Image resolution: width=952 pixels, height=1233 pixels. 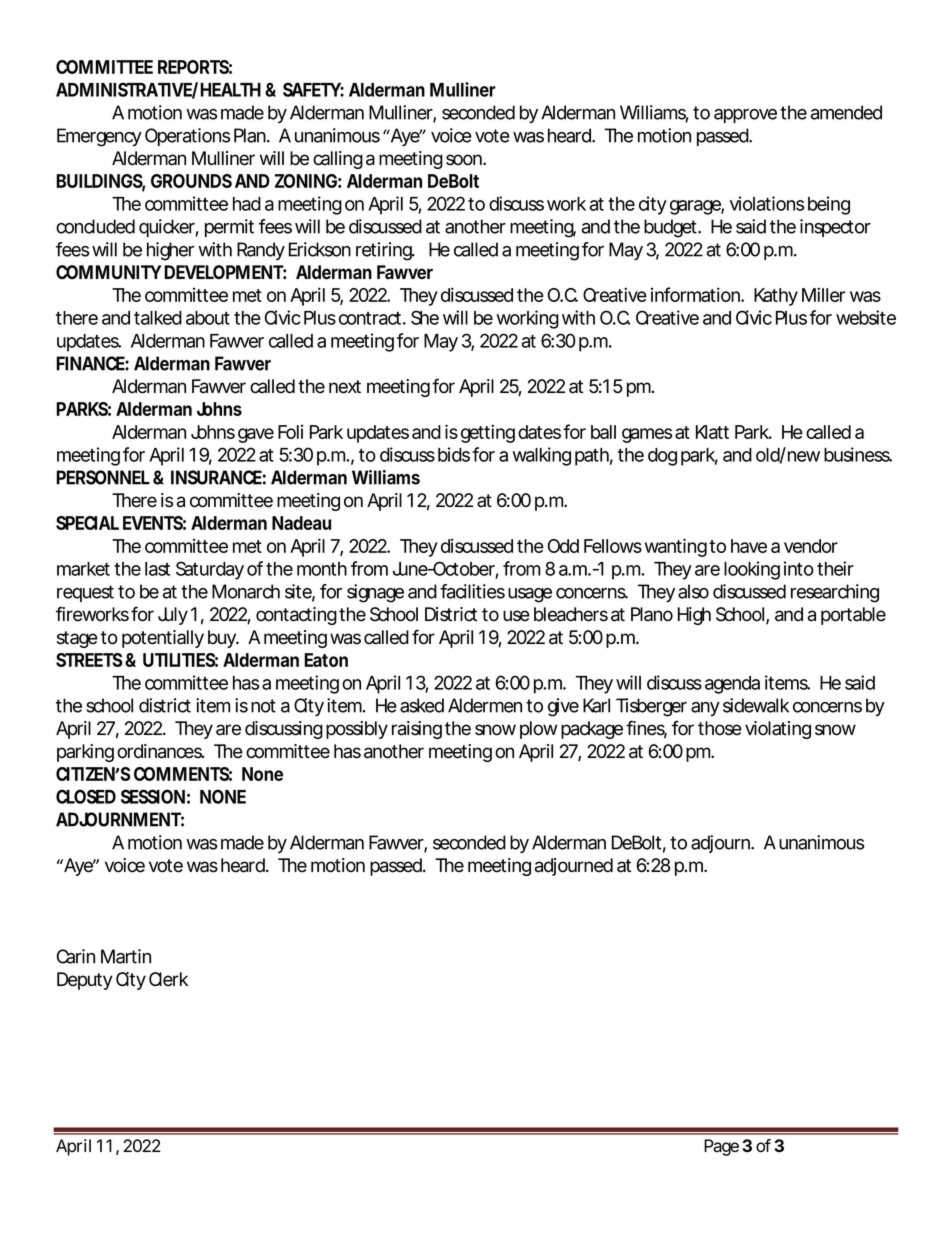 What do you see at coordinates (767, 203) in the document?
I see `violations` at bounding box center [767, 203].
